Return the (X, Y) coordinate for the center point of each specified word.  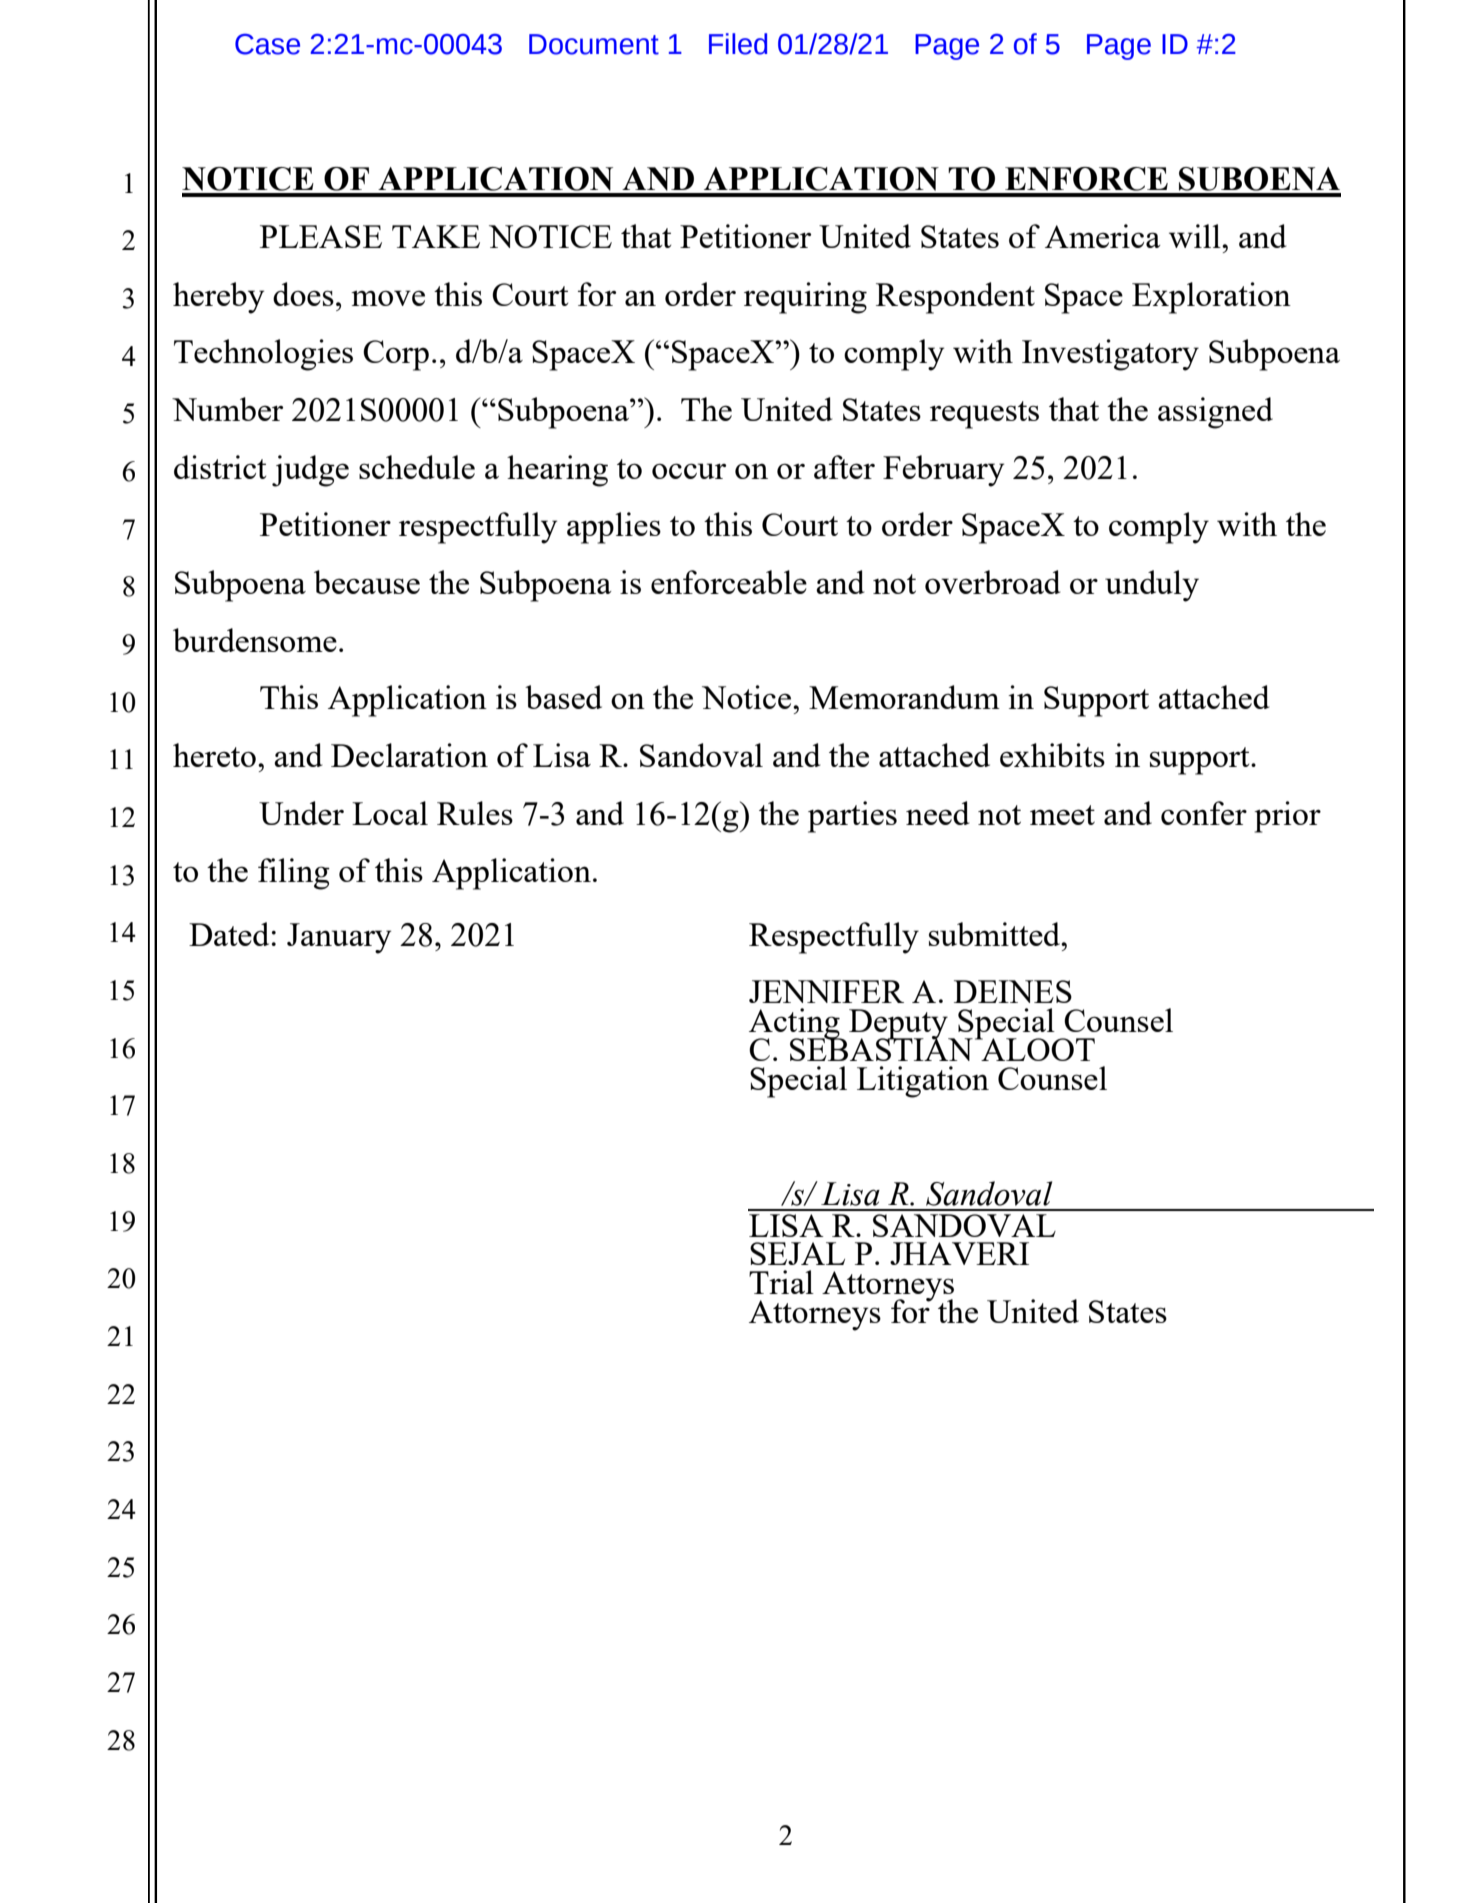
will (1196, 236)
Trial (781, 1282)
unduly (1152, 586)
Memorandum (904, 697)
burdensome (255, 640)
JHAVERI (959, 1253)
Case (267, 44)
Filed (738, 44)
